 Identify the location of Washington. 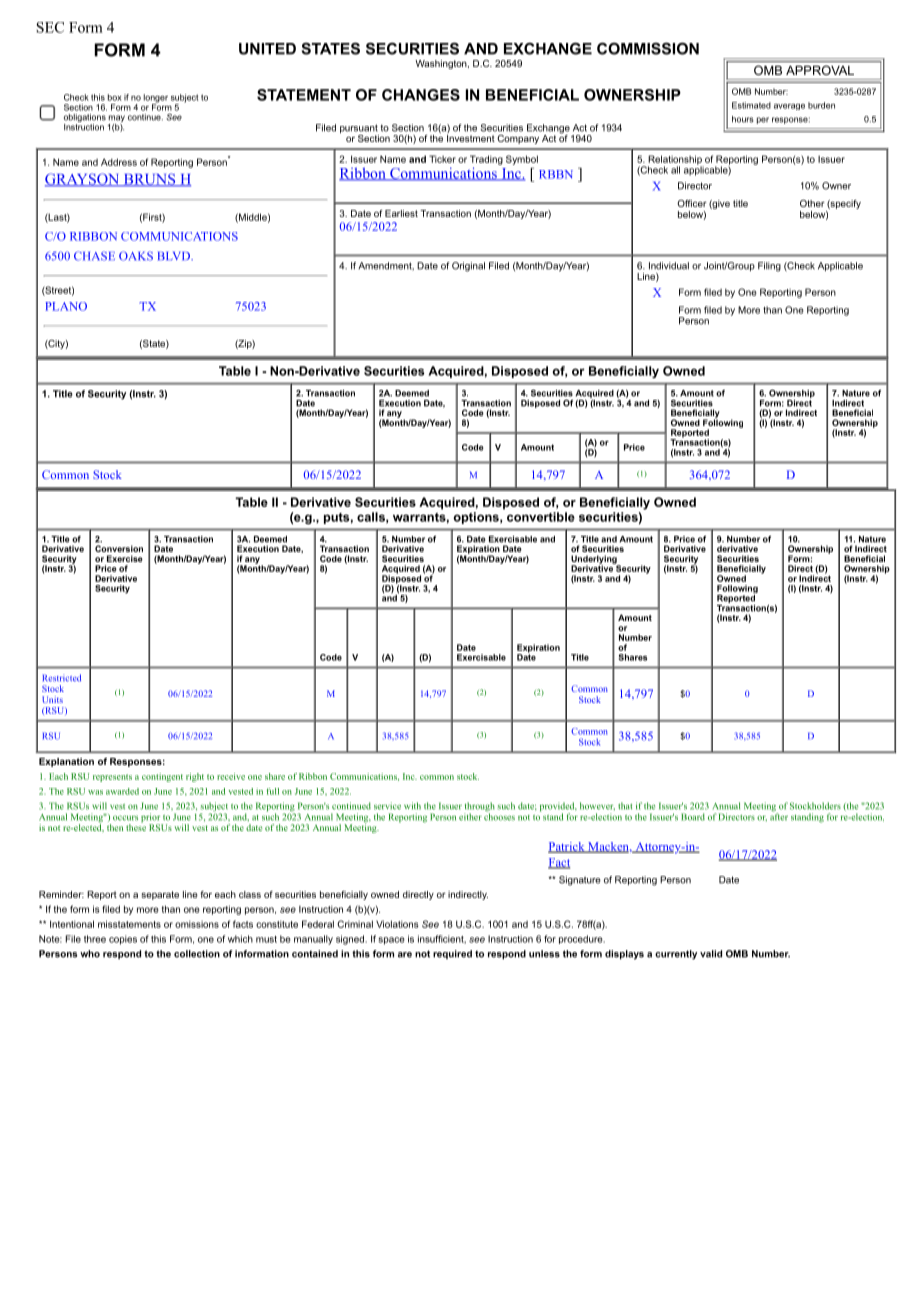
(442, 64).
